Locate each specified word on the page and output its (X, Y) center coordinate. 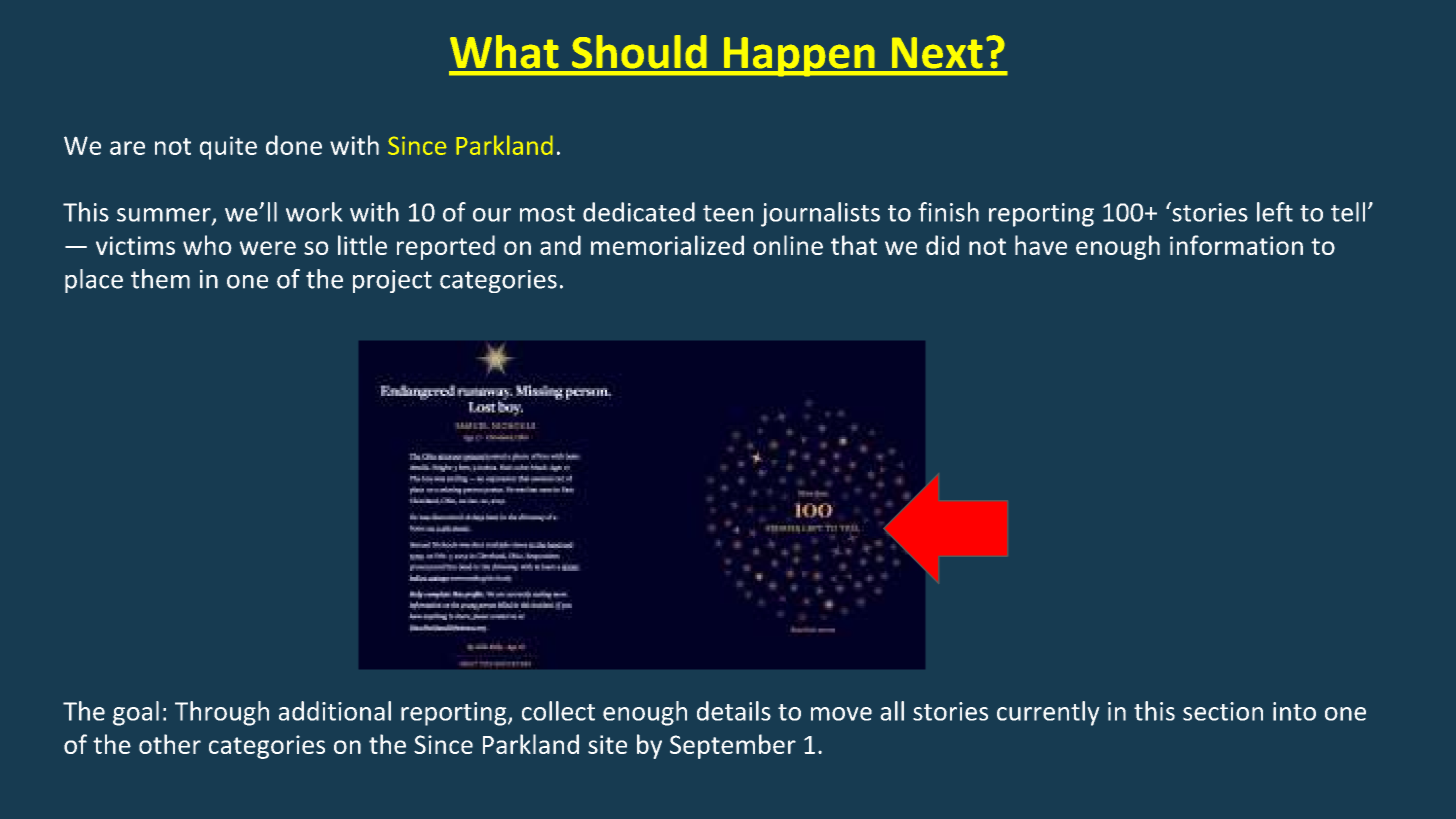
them (160, 279)
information (1236, 245)
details (734, 711)
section (1223, 711)
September (733, 746)
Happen (799, 57)
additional (335, 711)
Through (222, 713)
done (294, 145)
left (1275, 212)
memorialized (667, 245)
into (1294, 711)
